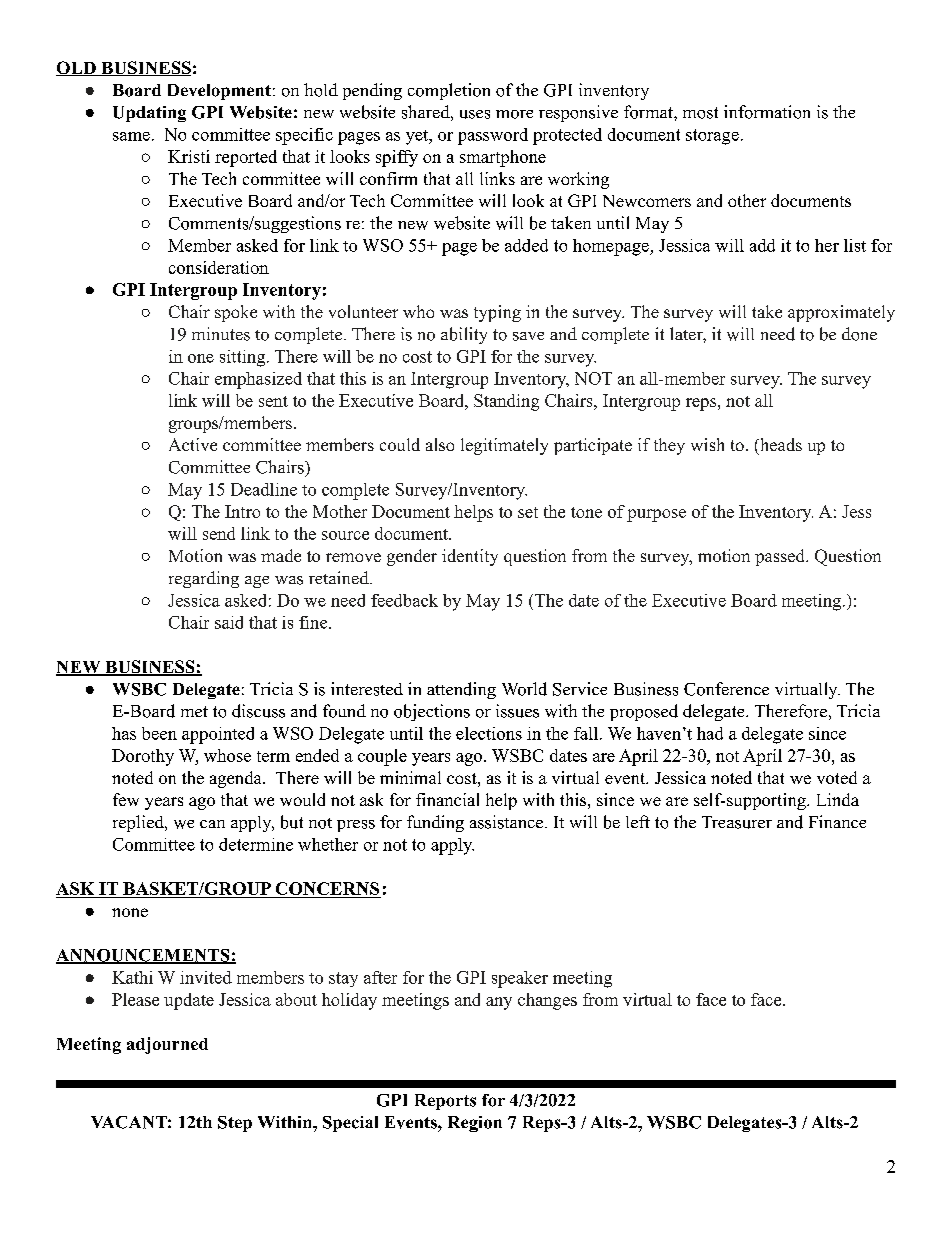  Describe the element at coordinates (227, 755) in the screenshot. I see `whose` at that location.
